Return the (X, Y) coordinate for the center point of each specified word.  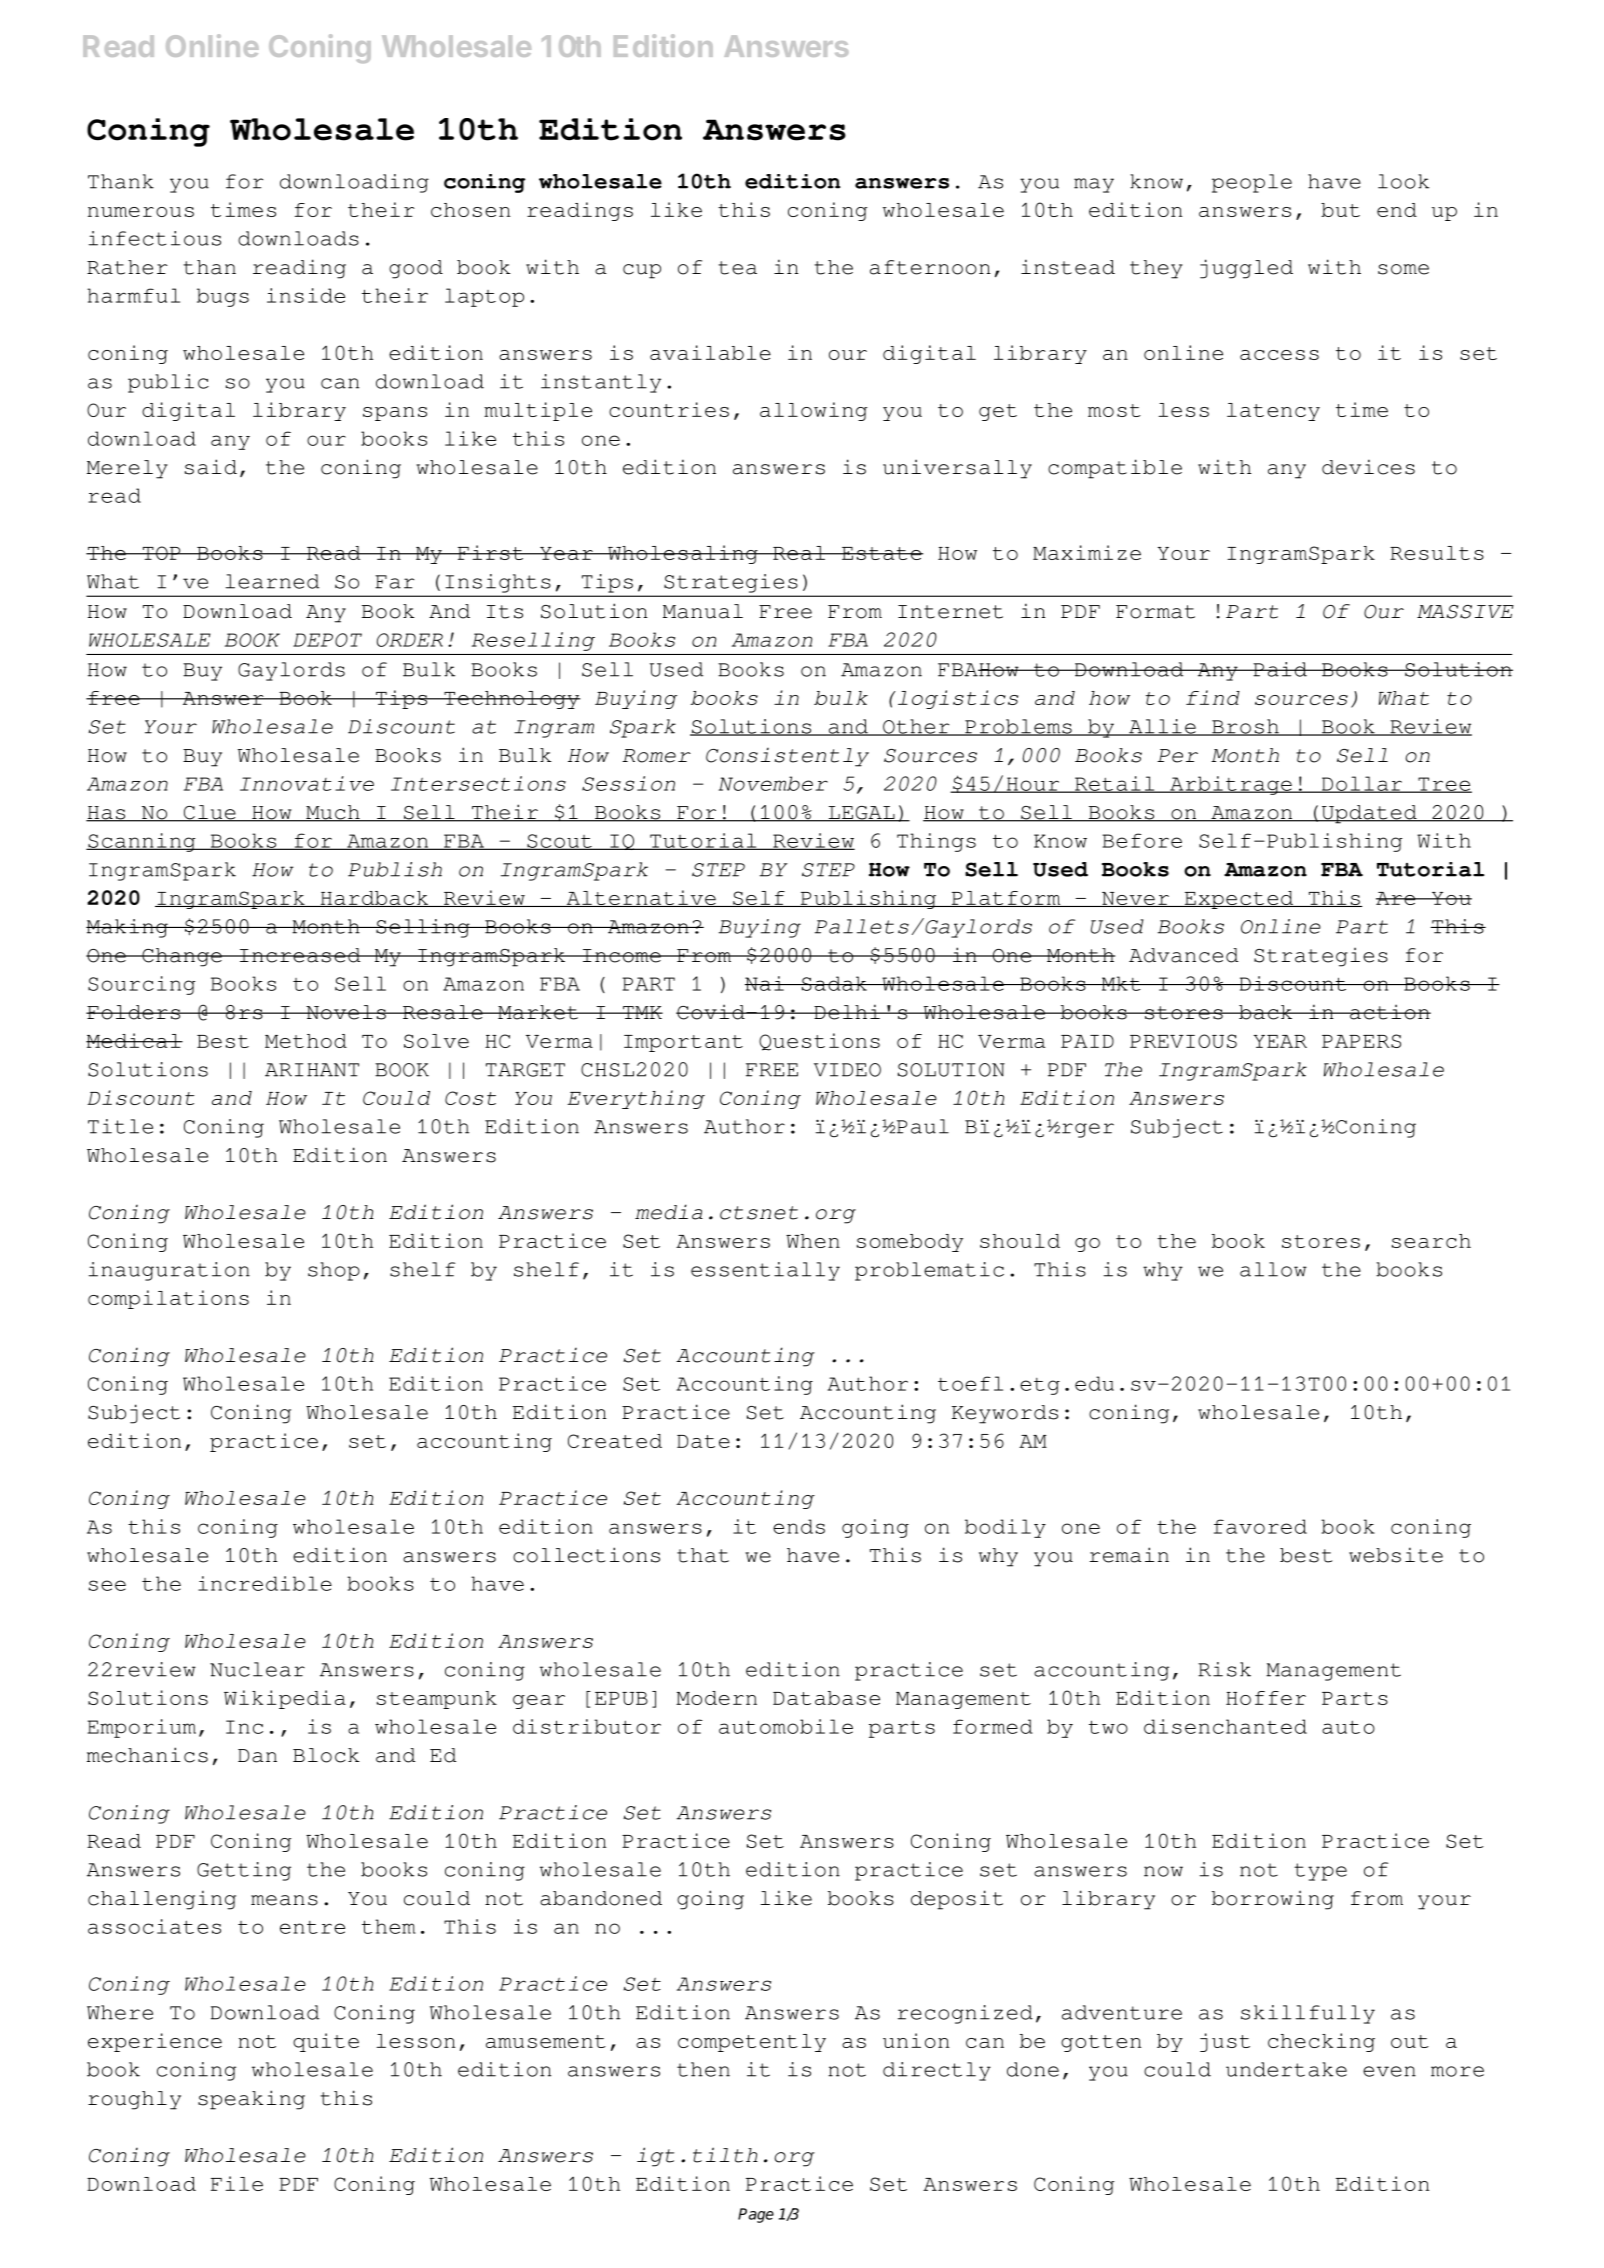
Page (756, 2215)
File (237, 2183)
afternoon (930, 267)
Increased (300, 955)
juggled (1246, 269)
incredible (265, 1583)
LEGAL (861, 814)
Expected (1239, 900)
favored (1260, 1526)
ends (799, 1526)
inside (306, 295)
